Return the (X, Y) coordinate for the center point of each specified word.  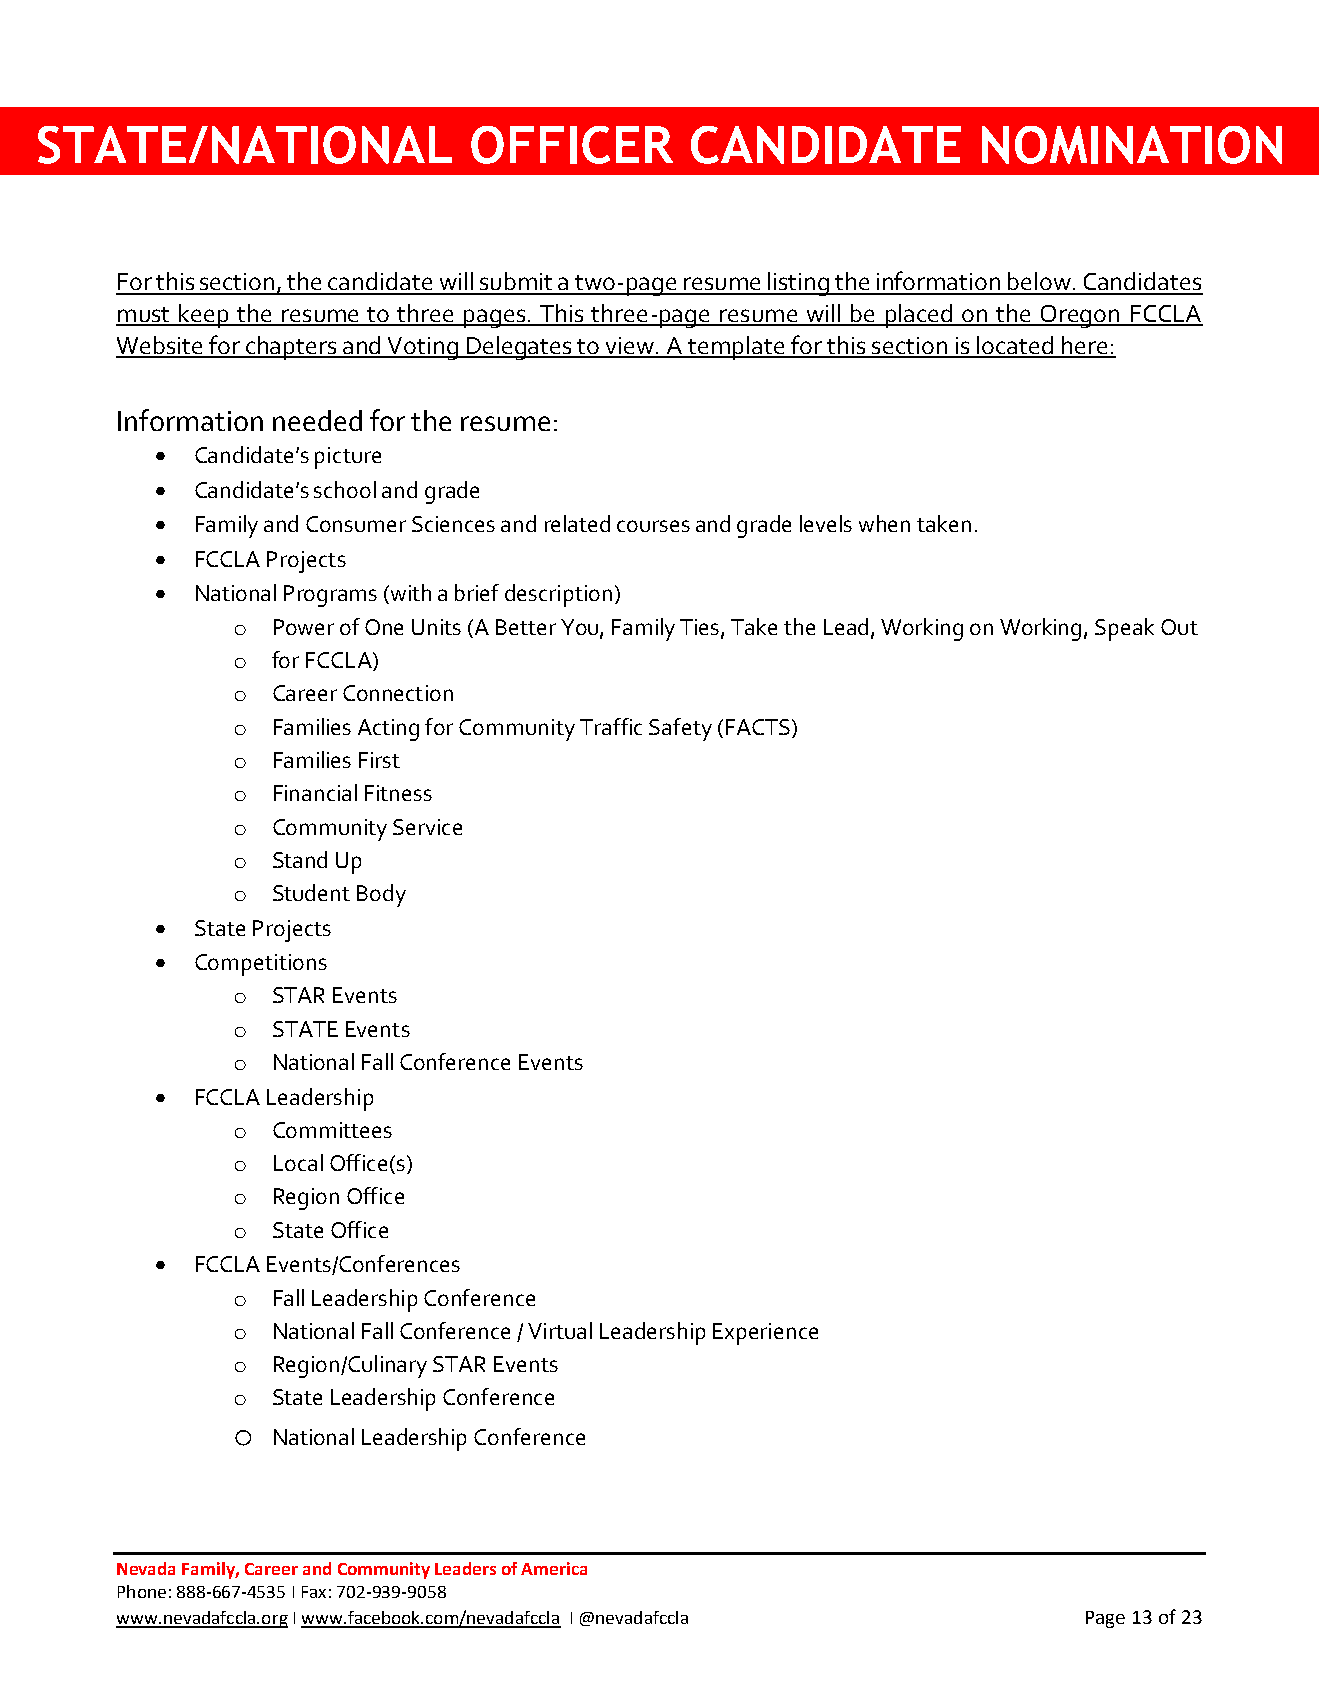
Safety (680, 729)
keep (205, 316)
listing (799, 284)
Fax (314, 1592)
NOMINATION (1132, 145)
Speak (1124, 629)
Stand (300, 859)
